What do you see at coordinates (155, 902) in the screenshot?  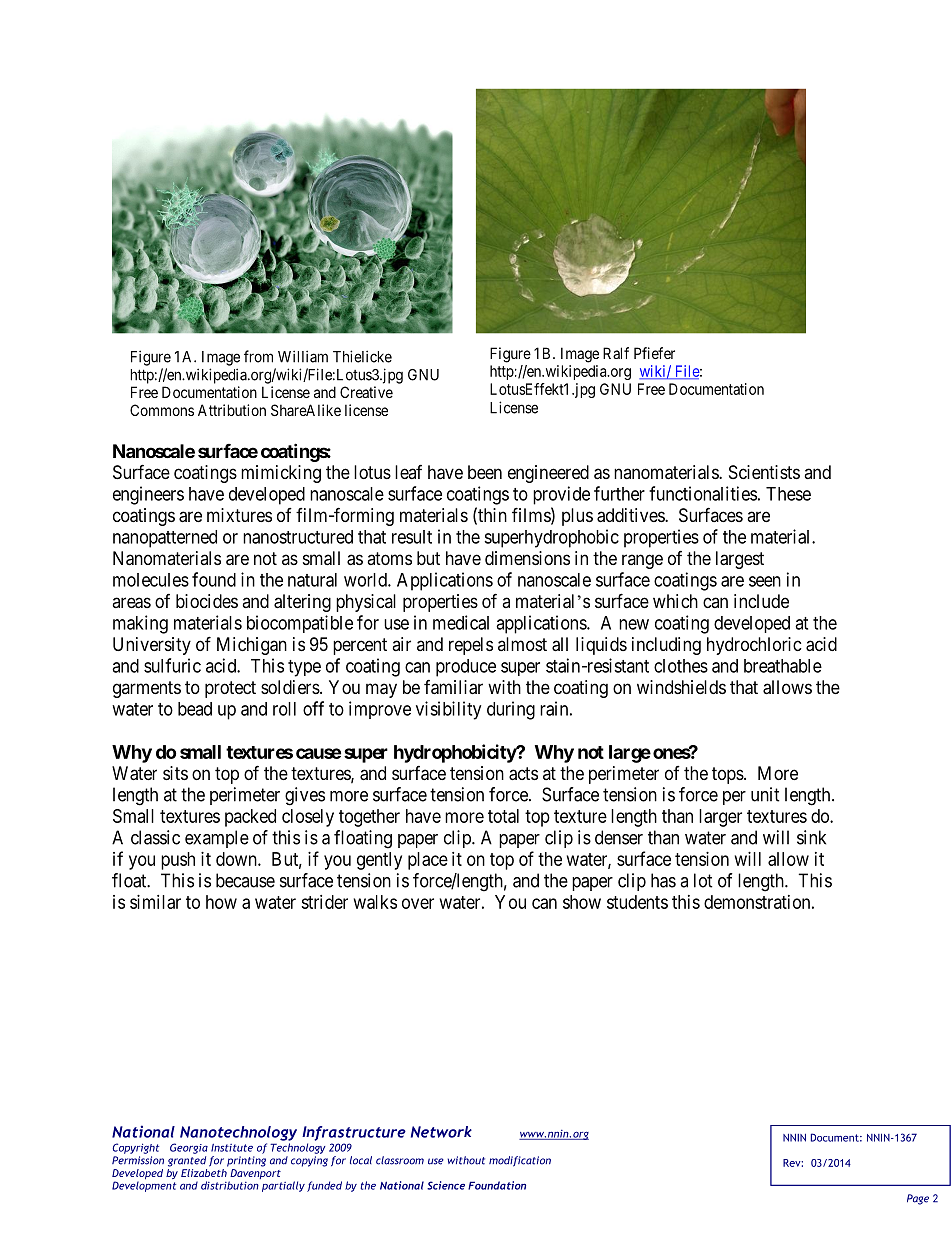 I see `similar` at bounding box center [155, 902].
